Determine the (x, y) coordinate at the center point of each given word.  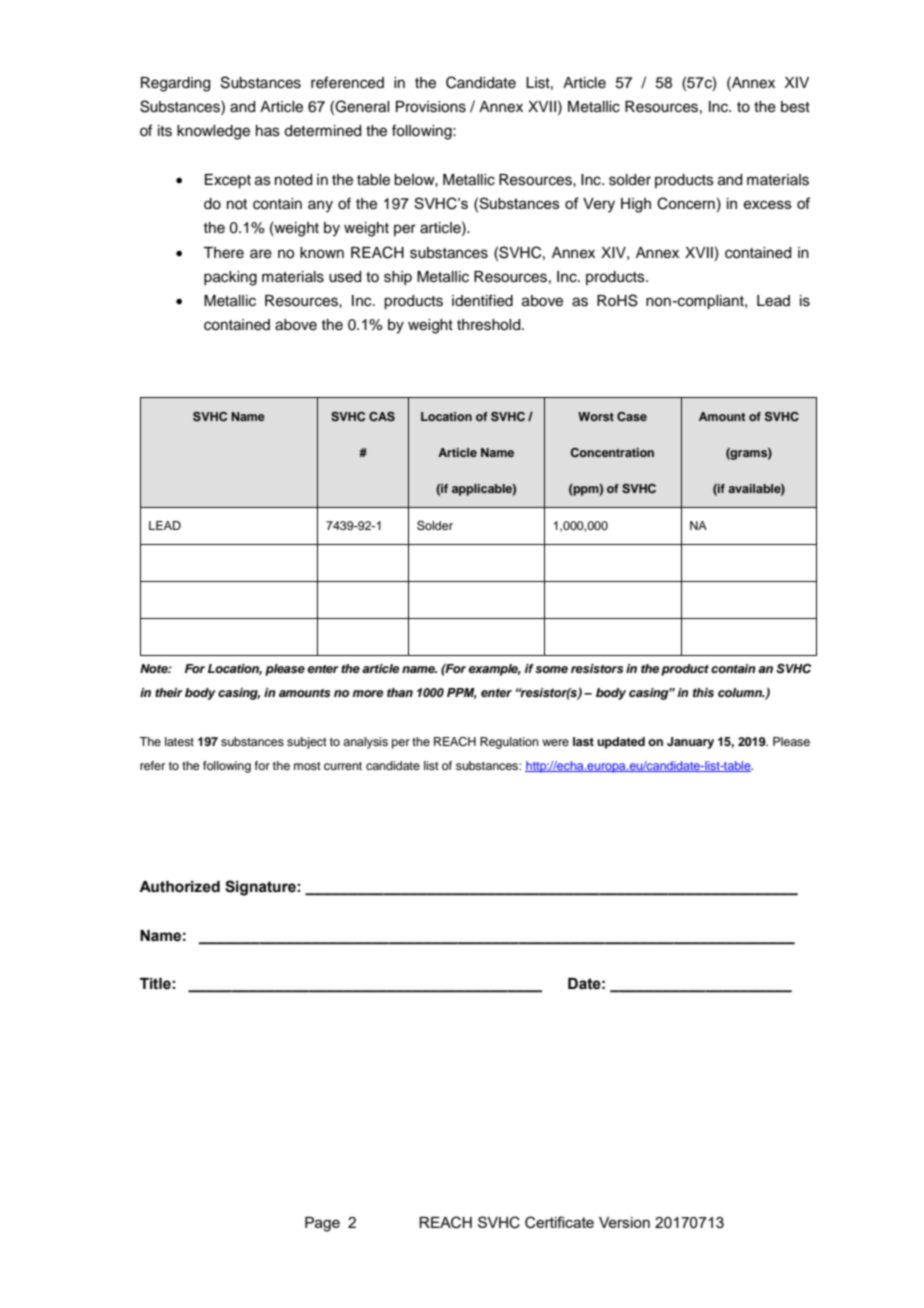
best (795, 107)
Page (322, 1224)
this (703, 692)
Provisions (431, 107)
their (169, 692)
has (268, 131)
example (494, 670)
